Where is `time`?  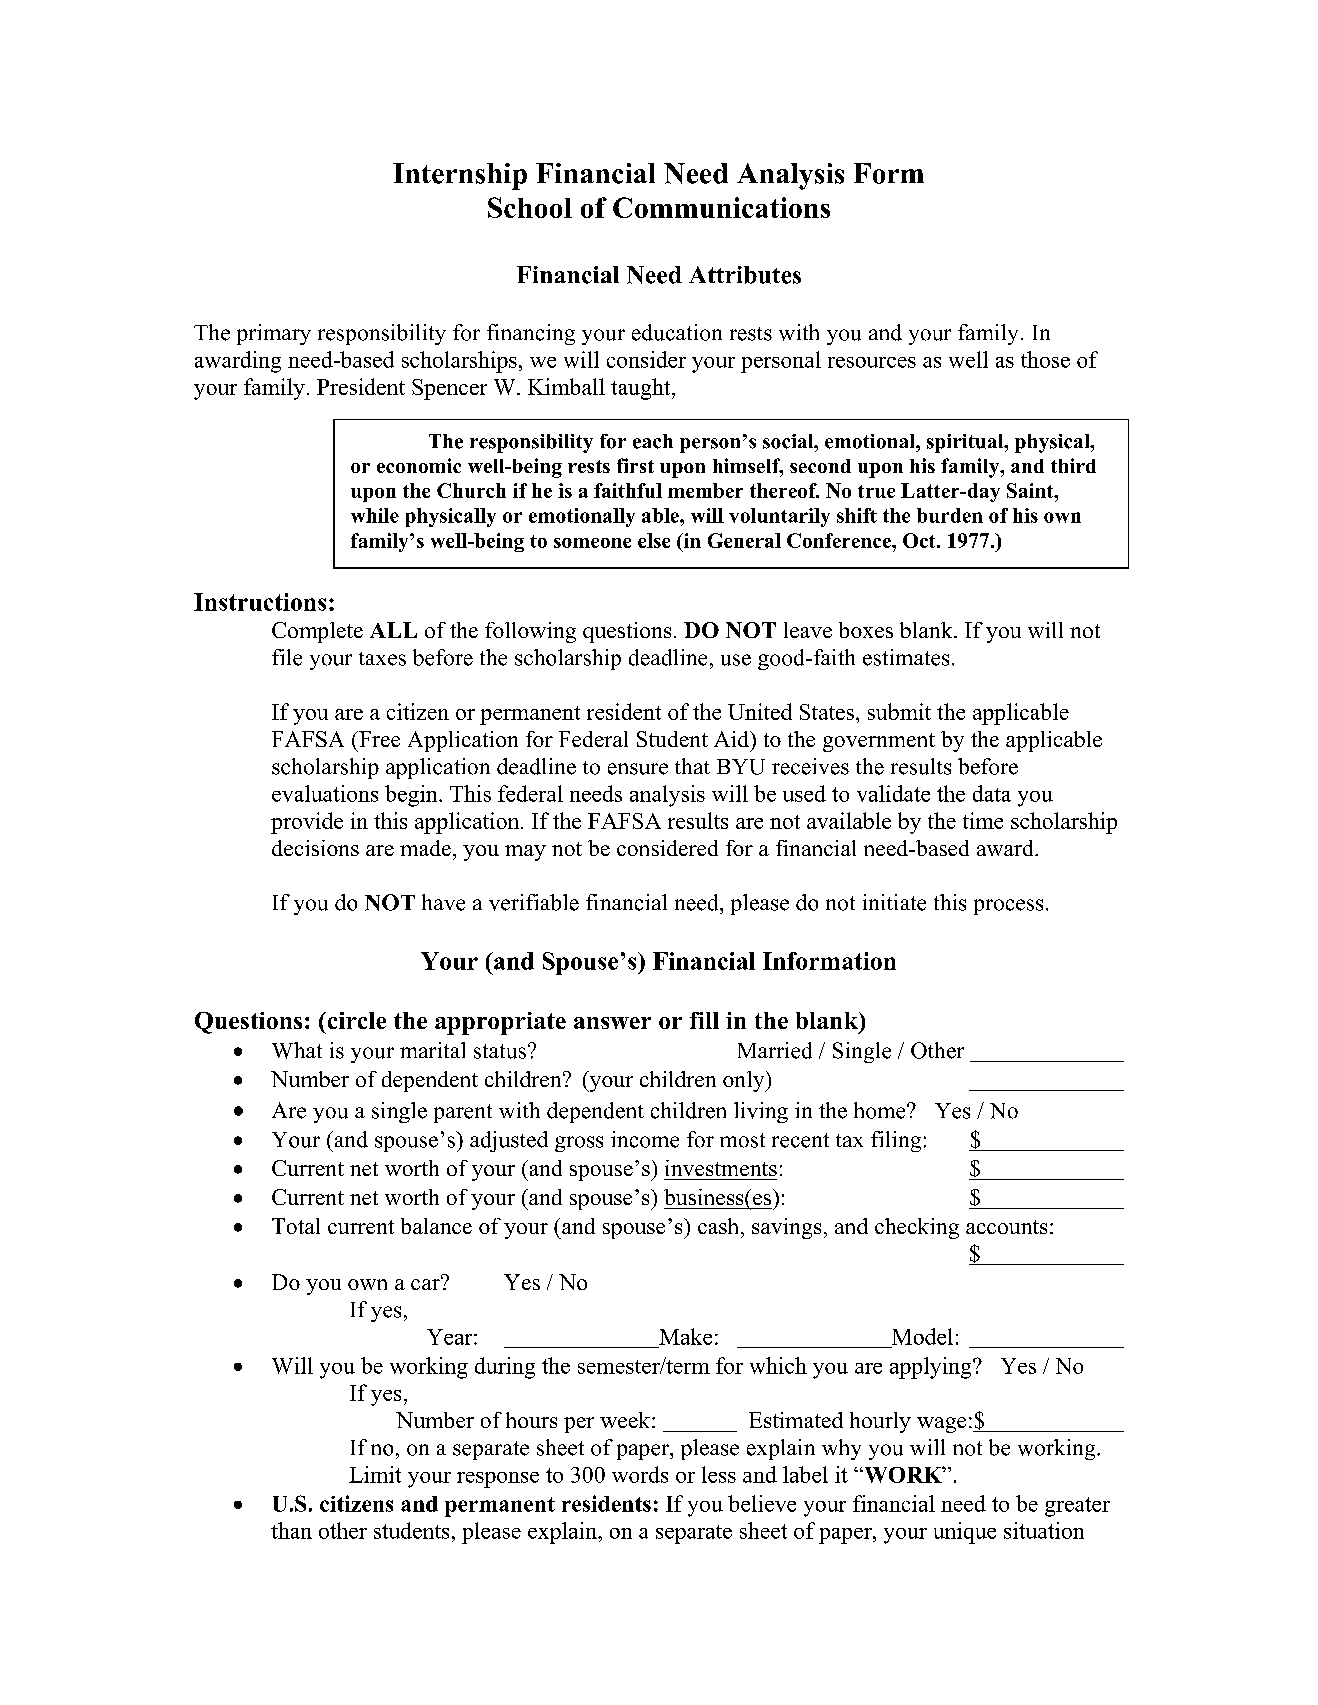
time is located at coordinates (983, 820).
